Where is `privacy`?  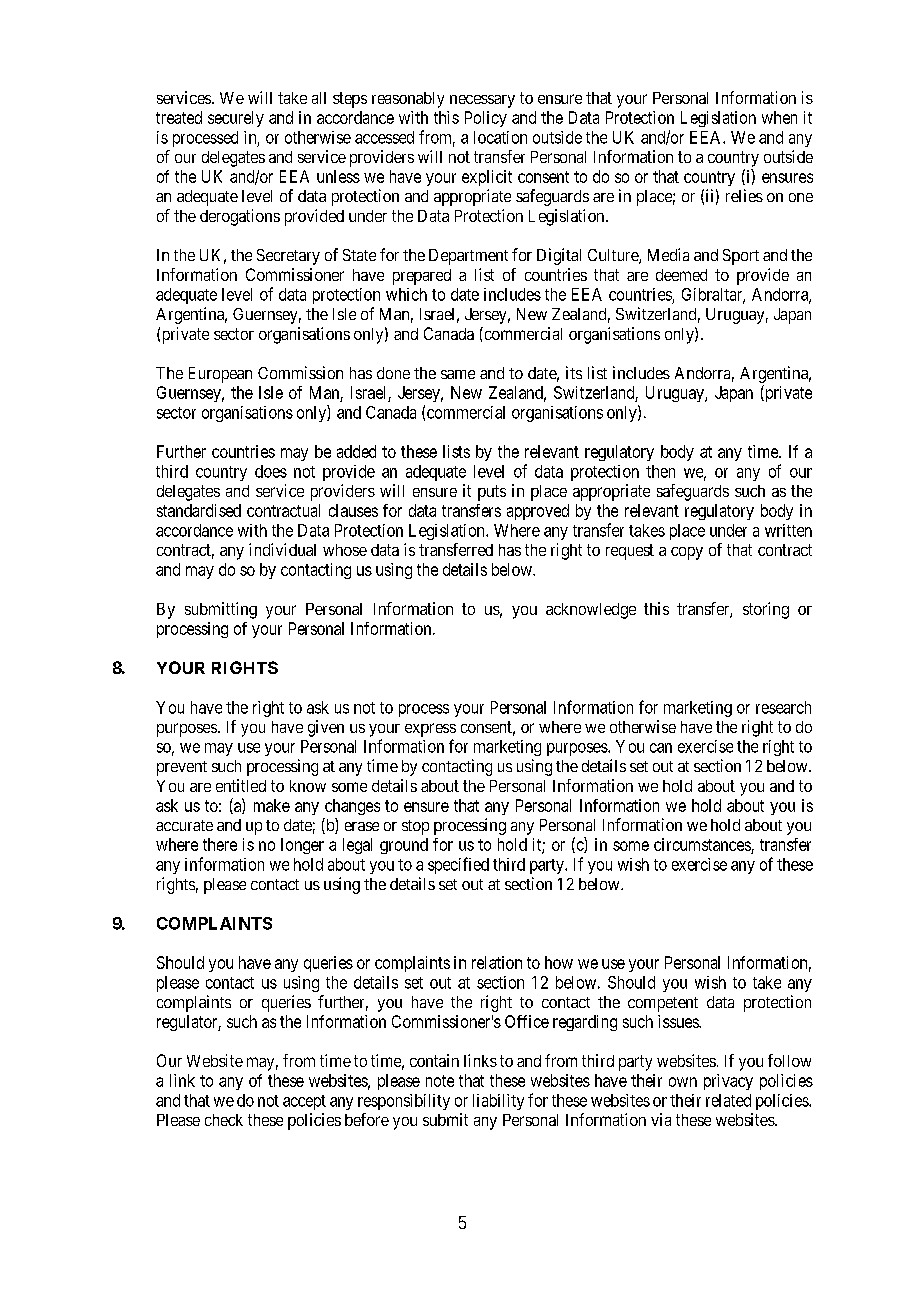 privacy is located at coordinates (728, 1082).
